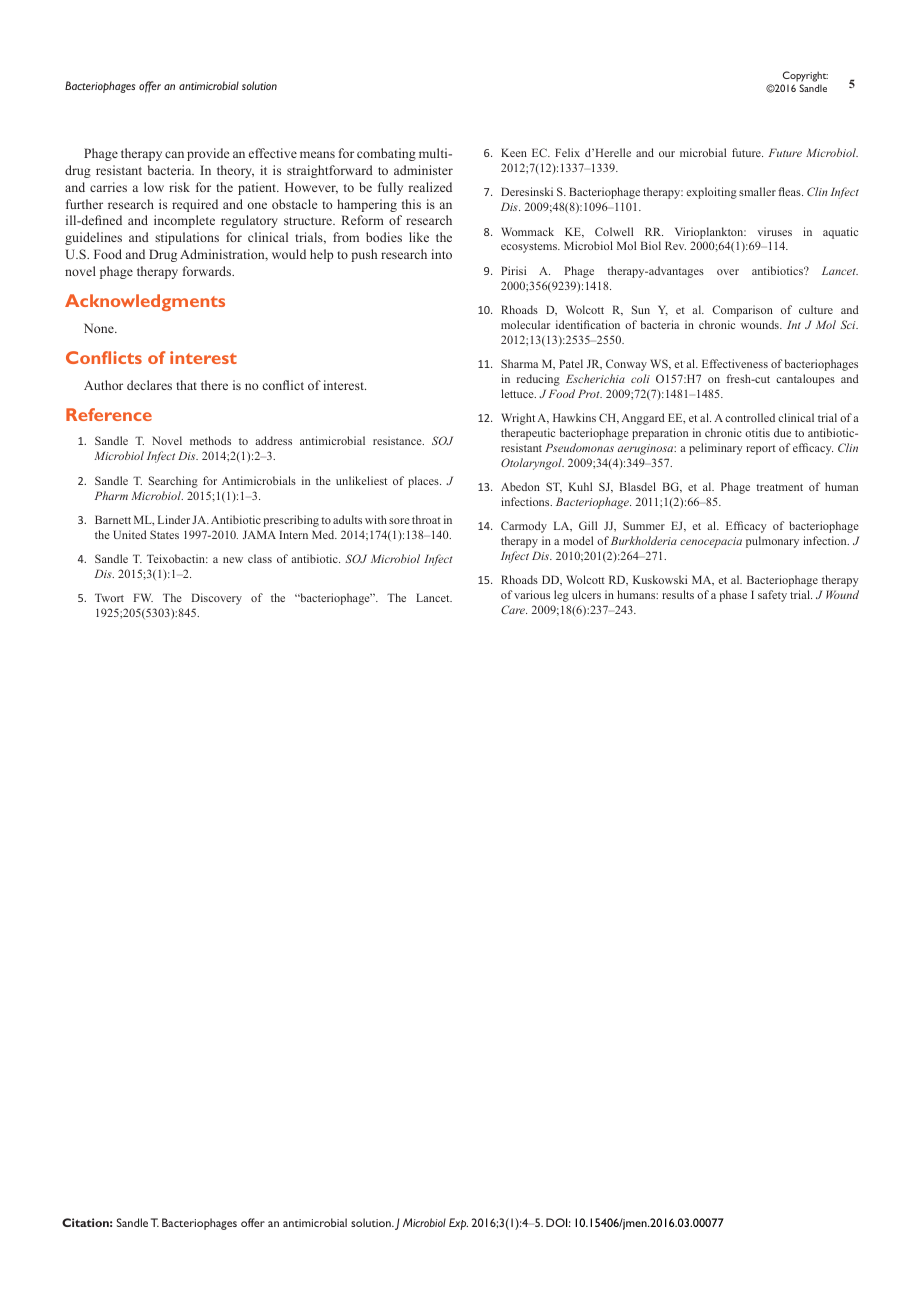 This screenshot has height=1308, width=924. I want to click on new, so click(233, 560).
